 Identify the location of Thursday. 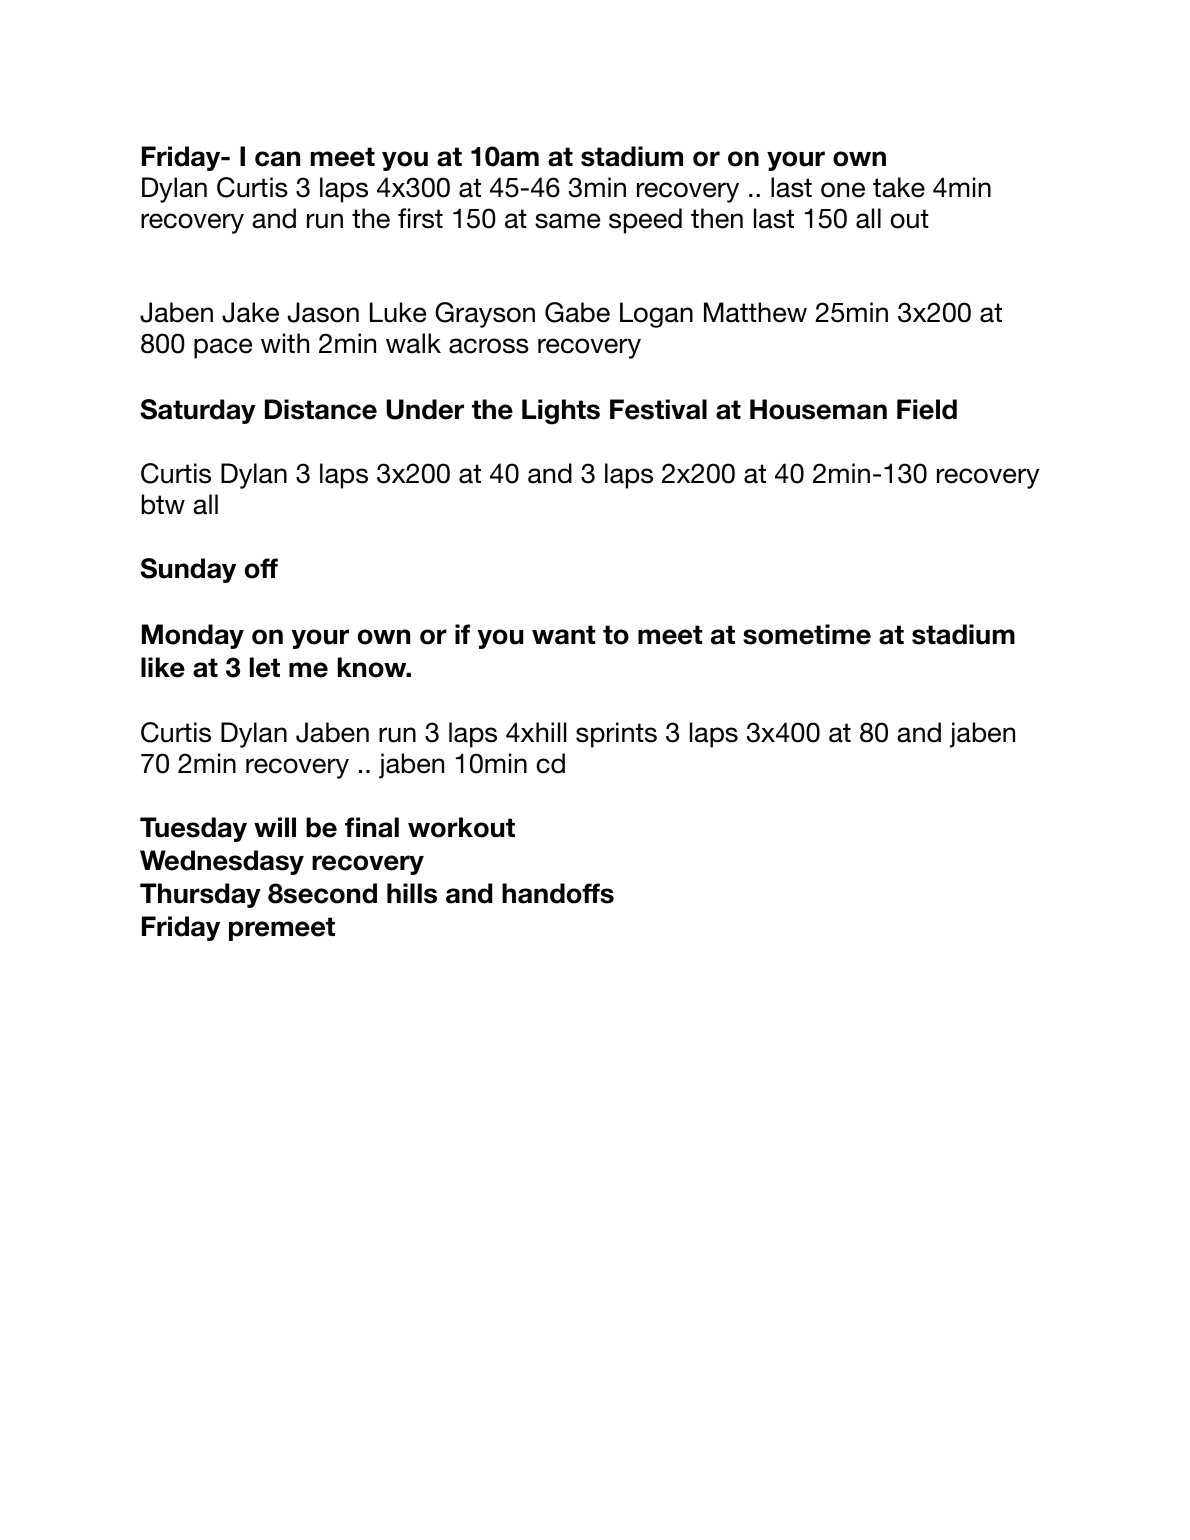
(200, 895).
